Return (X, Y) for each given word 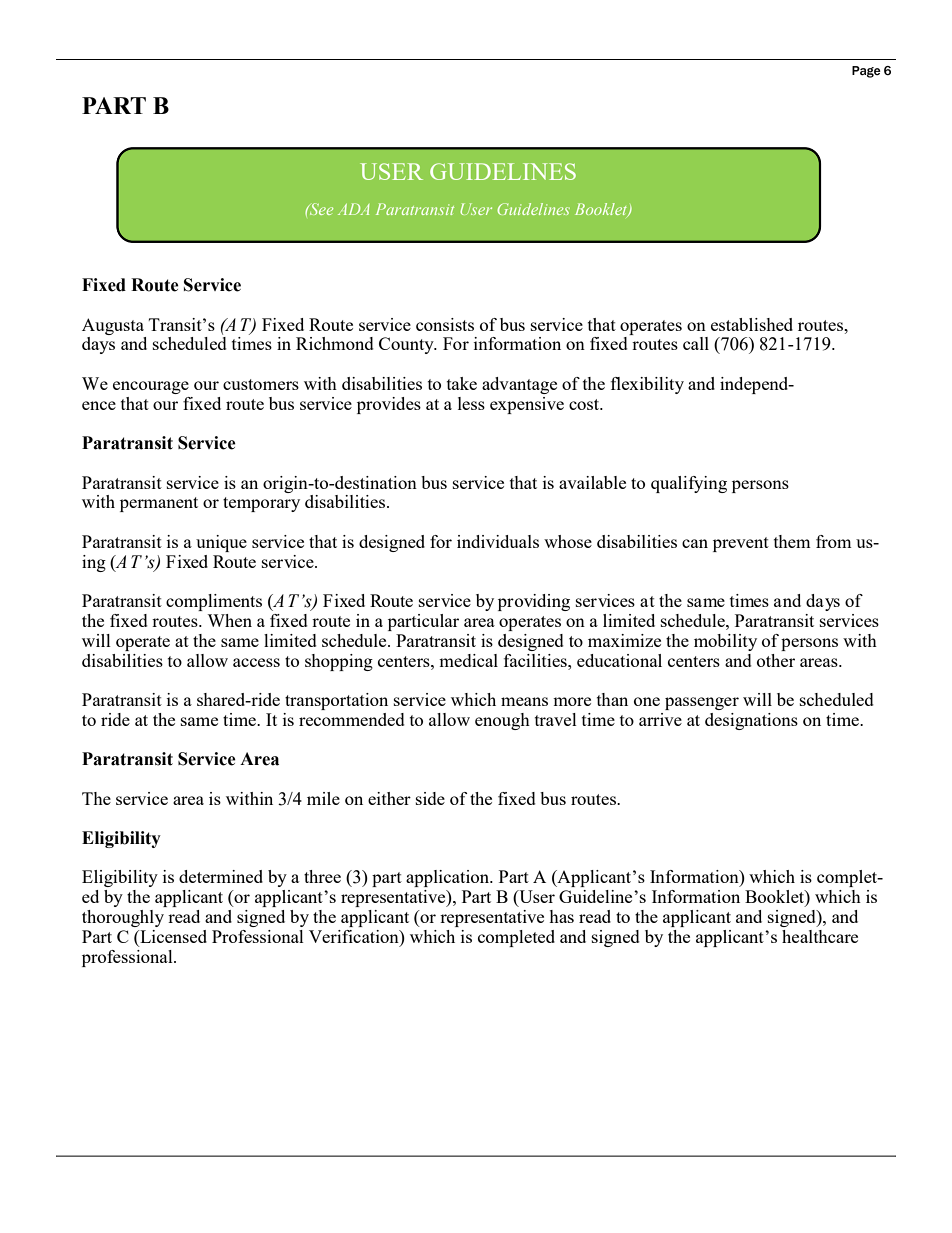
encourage (151, 387)
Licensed (172, 938)
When (229, 620)
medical (468, 660)
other (776, 660)
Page (866, 72)
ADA (353, 209)
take (462, 383)
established (752, 324)
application (449, 878)
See (320, 209)
